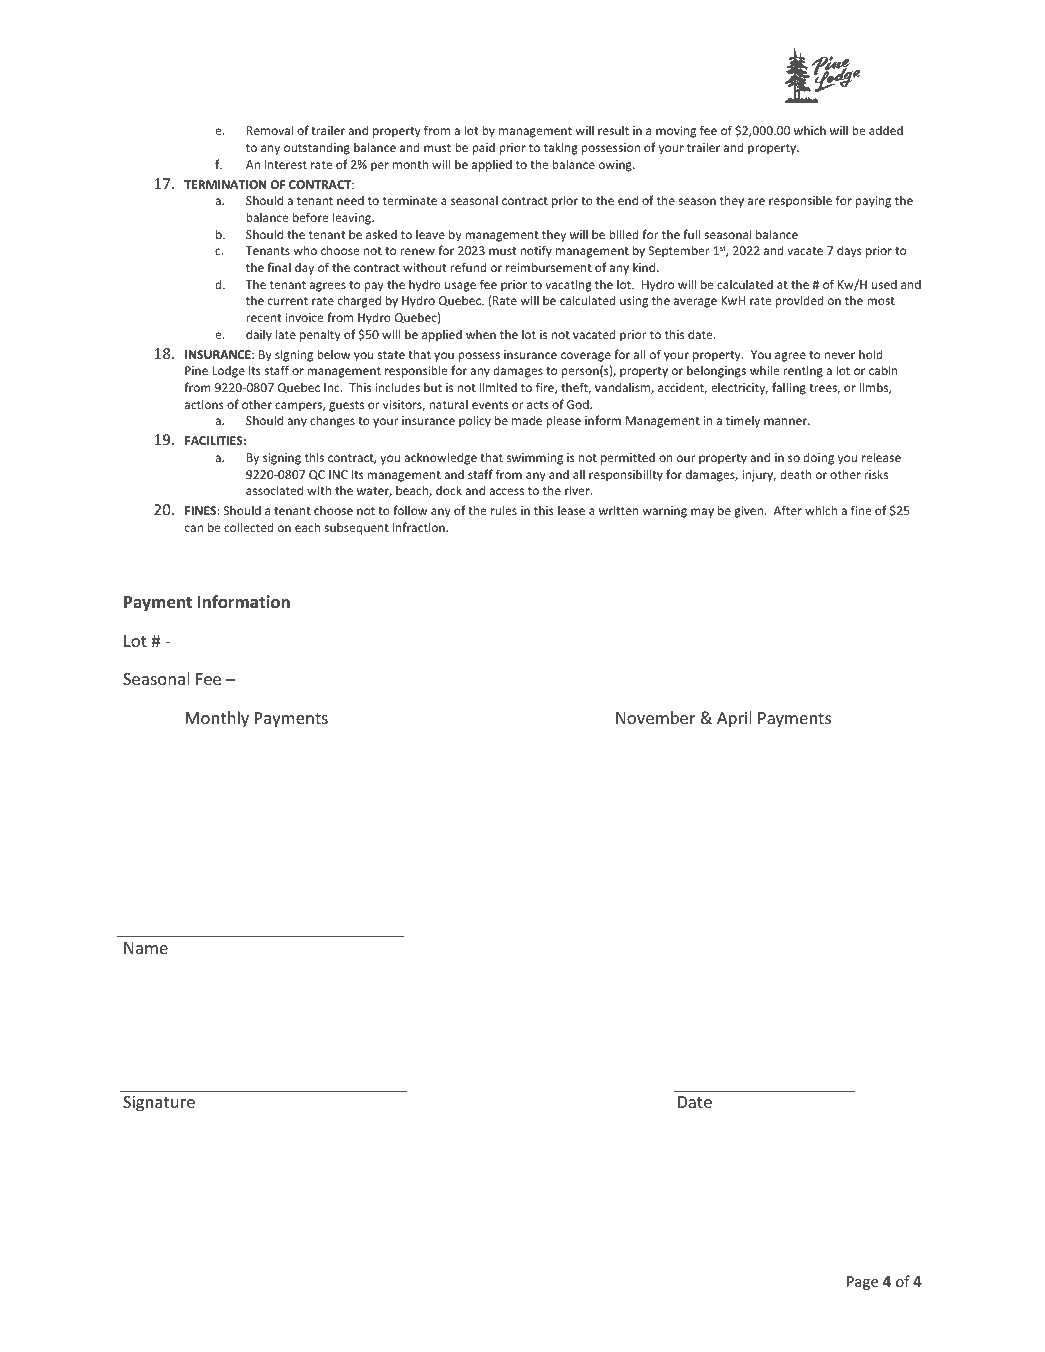  Describe the element at coordinates (248, 527) in the document. I see `collected` at that location.
